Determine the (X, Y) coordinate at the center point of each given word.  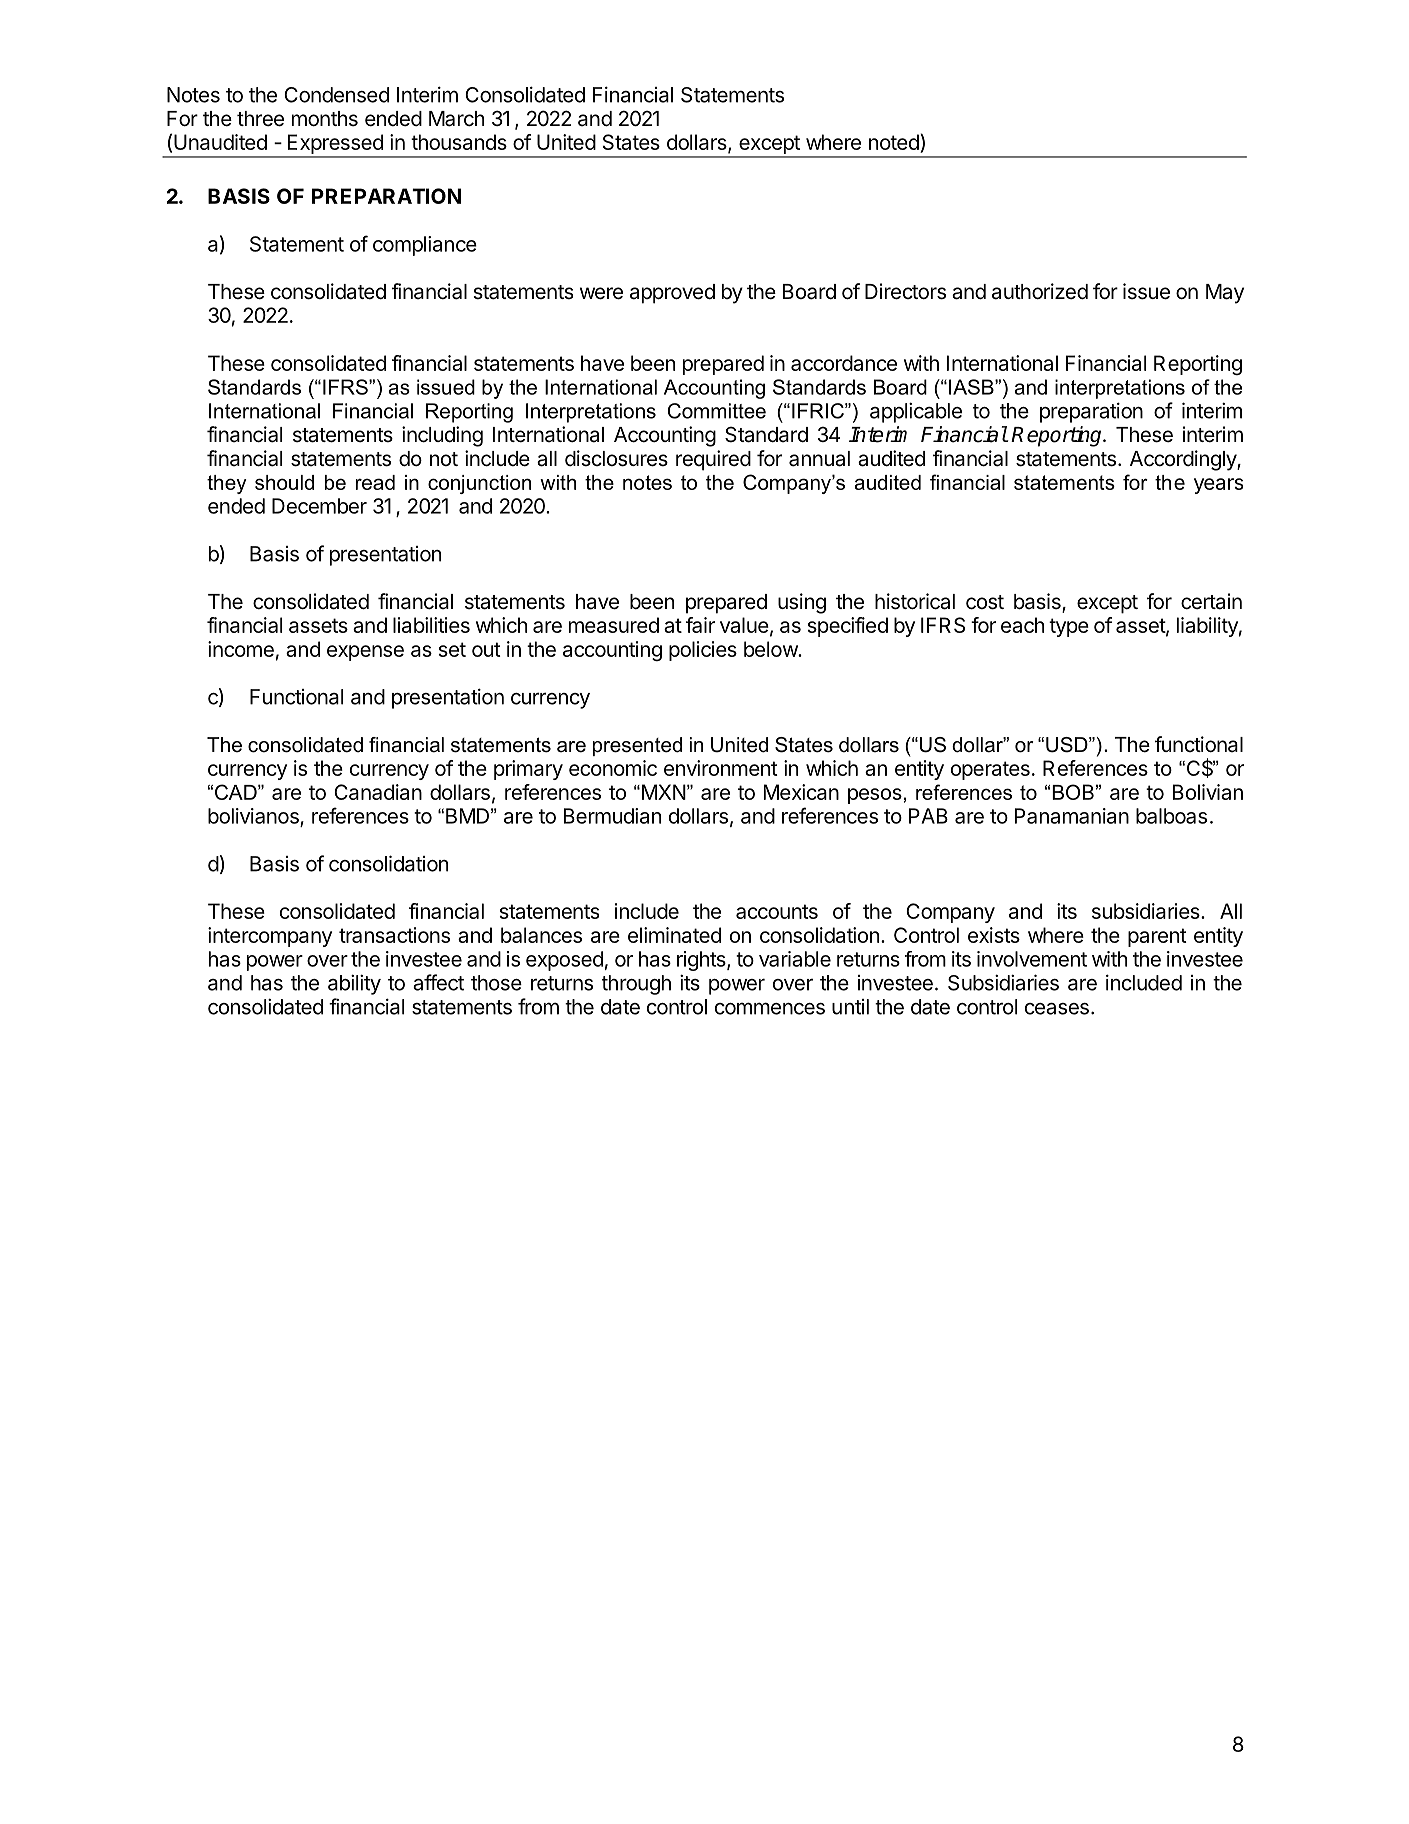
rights (702, 961)
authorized (1040, 291)
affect (438, 982)
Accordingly (1184, 460)
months (325, 119)
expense (365, 653)
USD (1068, 745)
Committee (717, 411)
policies (703, 651)
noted (895, 143)
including (442, 436)
